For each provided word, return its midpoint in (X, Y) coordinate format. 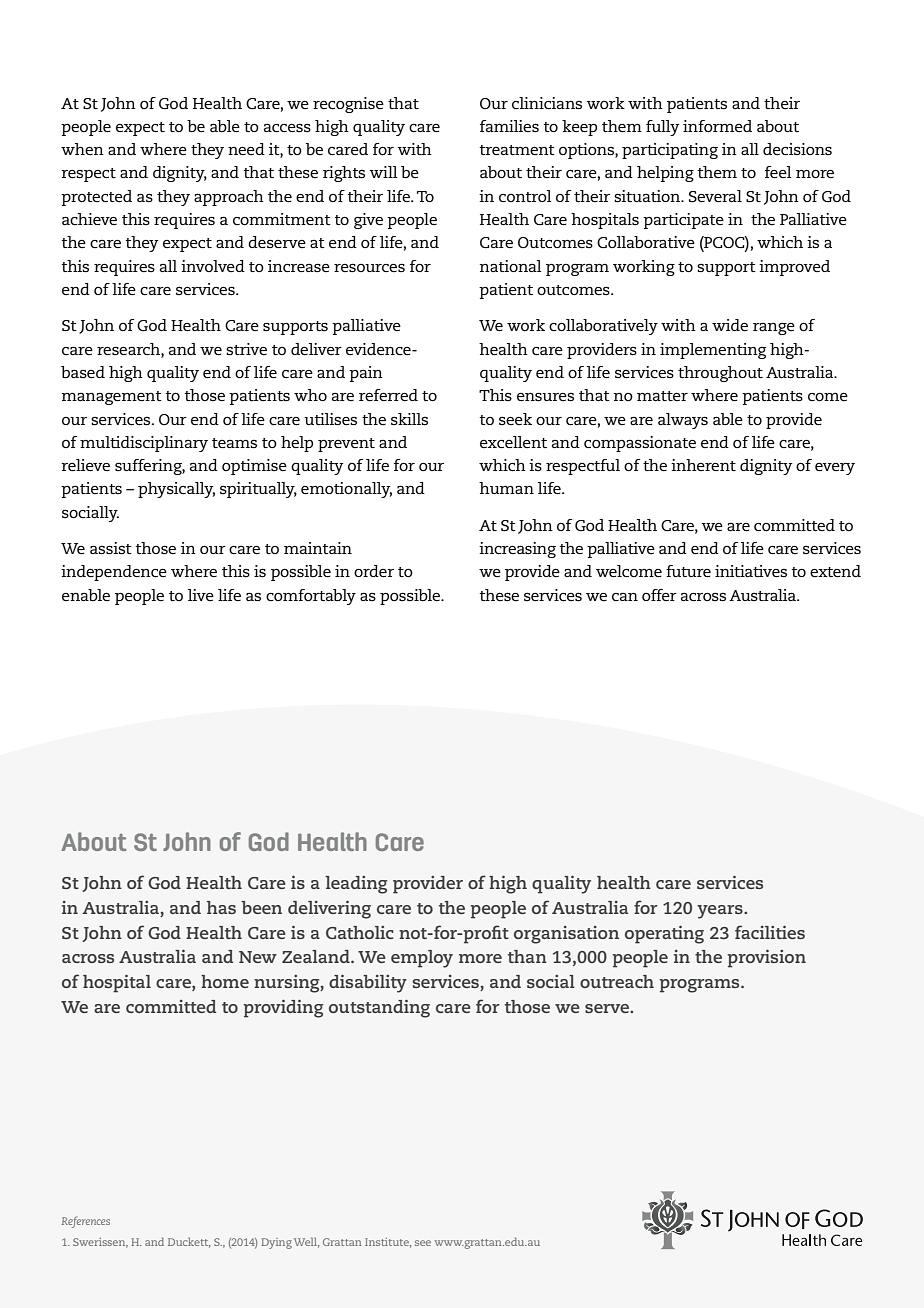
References (86, 1222)
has (221, 907)
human (506, 488)
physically (176, 490)
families (509, 126)
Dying (276, 1243)
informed (717, 126)
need (246, 149)
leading (356, 885)
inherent (703, 465)
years (721, 912)
